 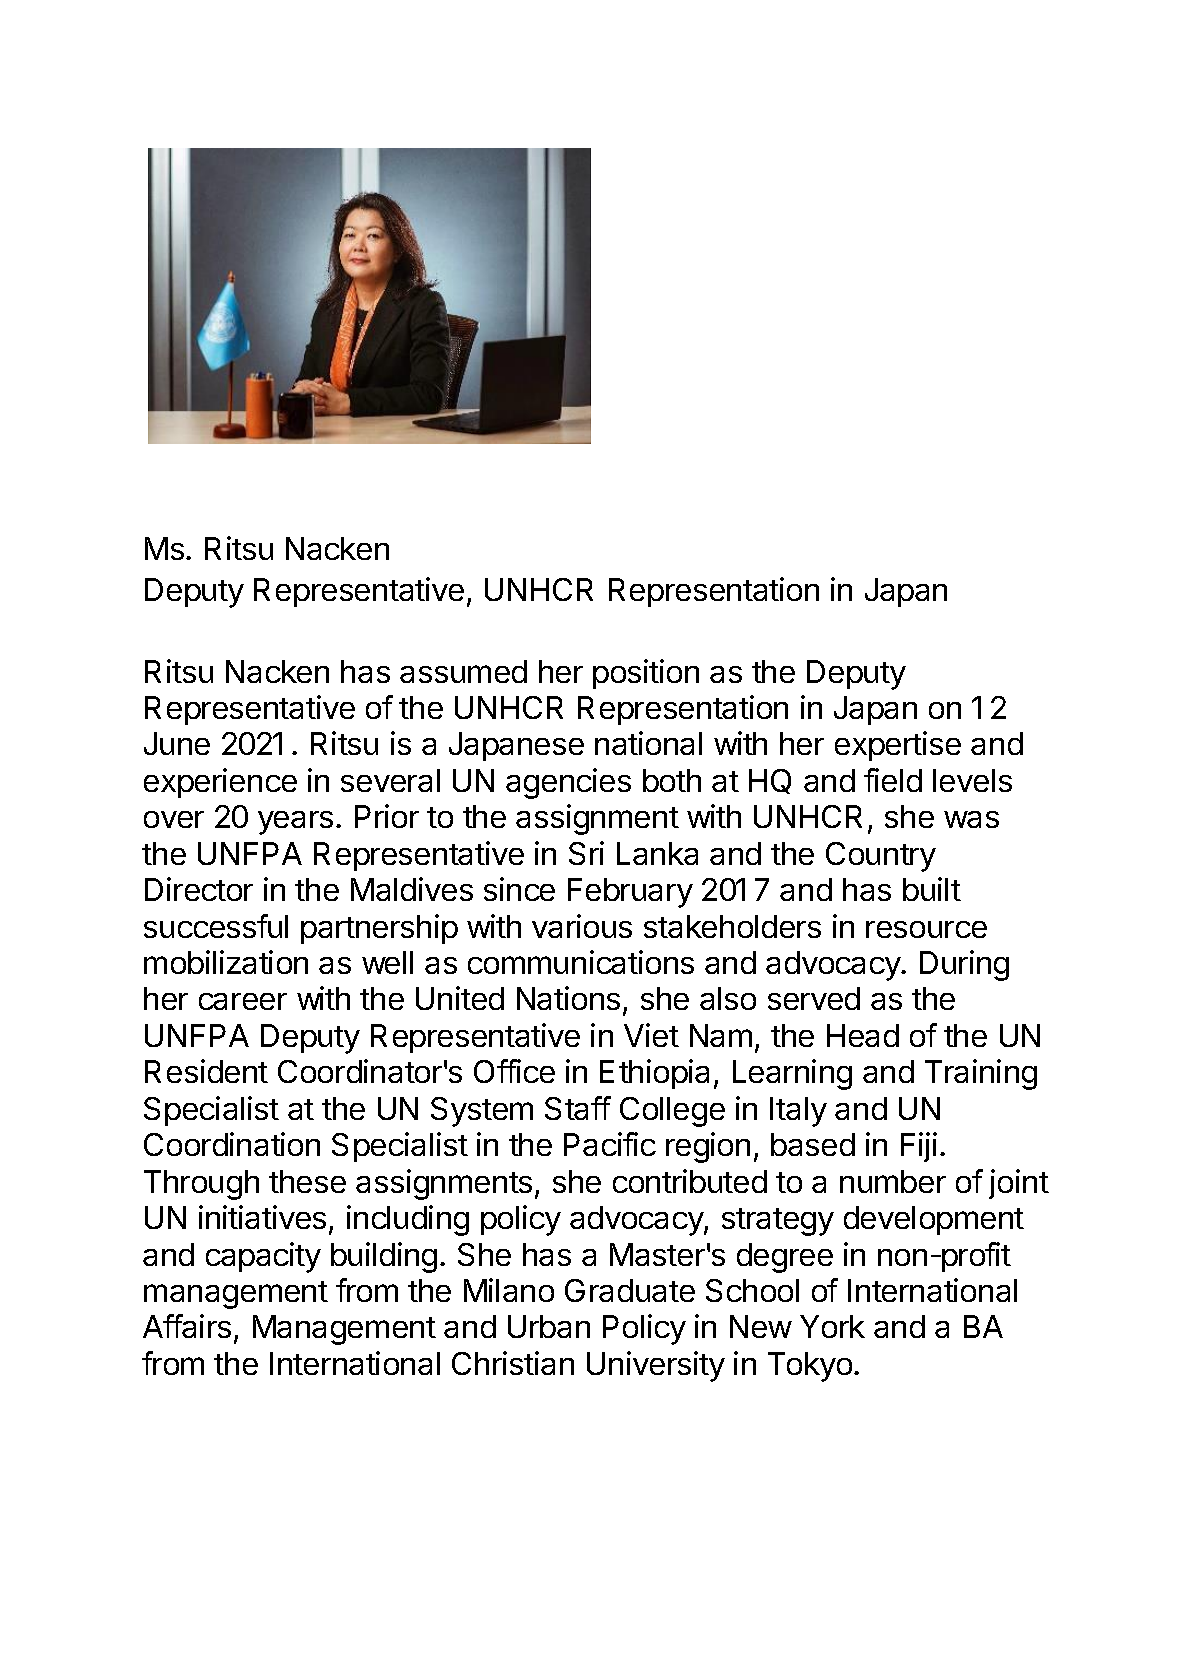 I want to click on these, so click(x=307, y=1181).
